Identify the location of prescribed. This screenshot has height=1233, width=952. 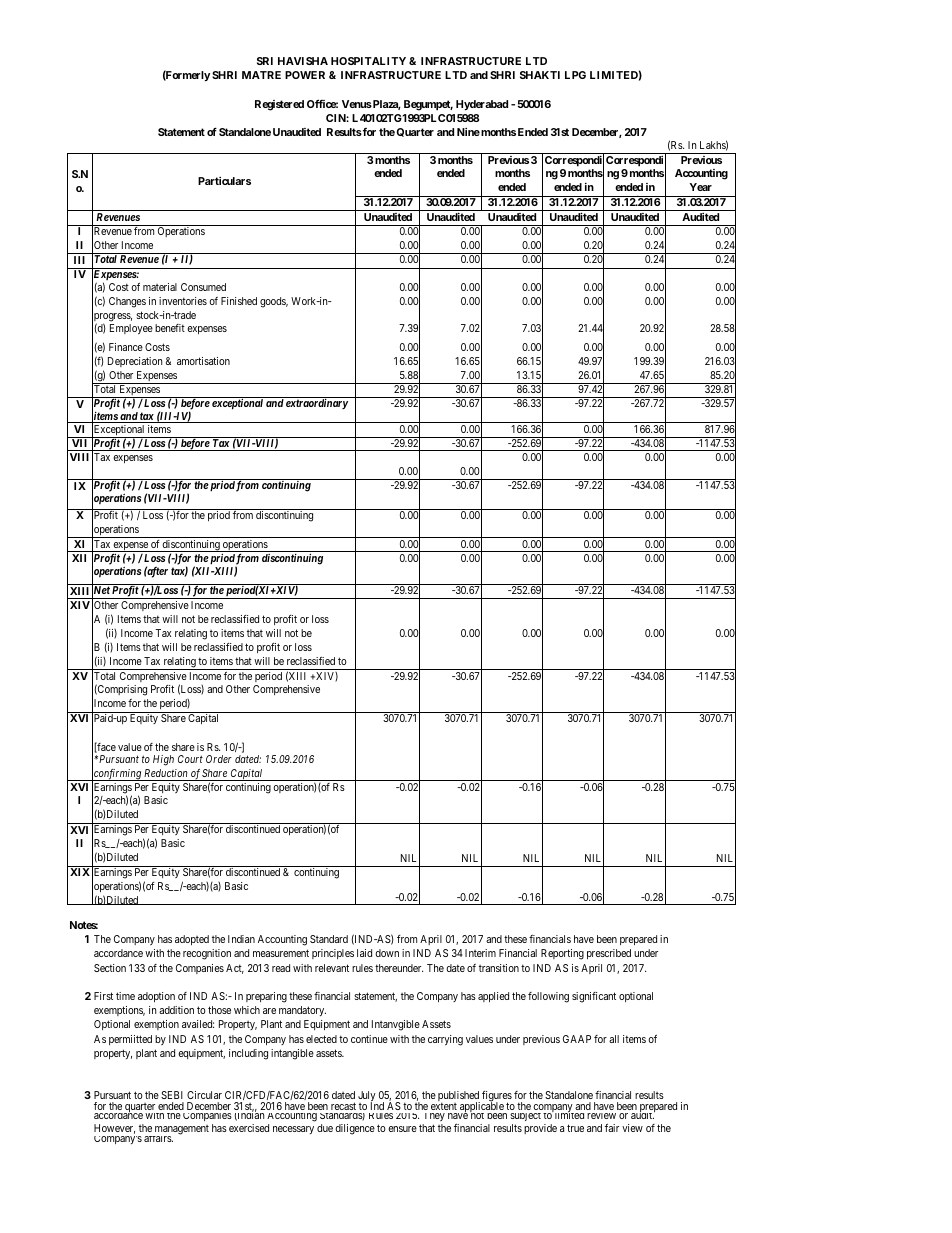
(609, 954).
